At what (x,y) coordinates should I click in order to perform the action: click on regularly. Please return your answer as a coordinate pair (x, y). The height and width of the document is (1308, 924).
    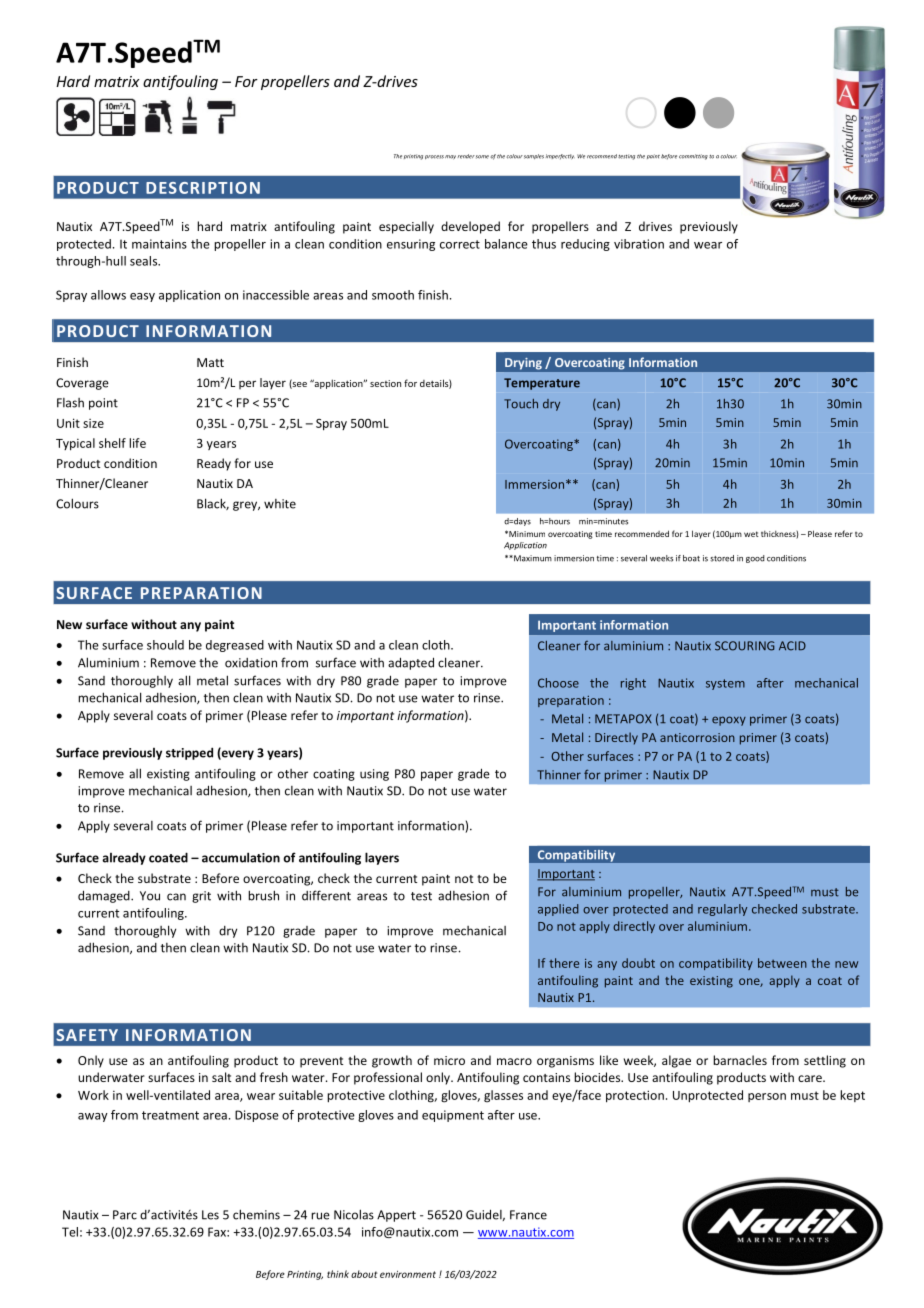
    Looking at the image, I should click on (722, 910).
